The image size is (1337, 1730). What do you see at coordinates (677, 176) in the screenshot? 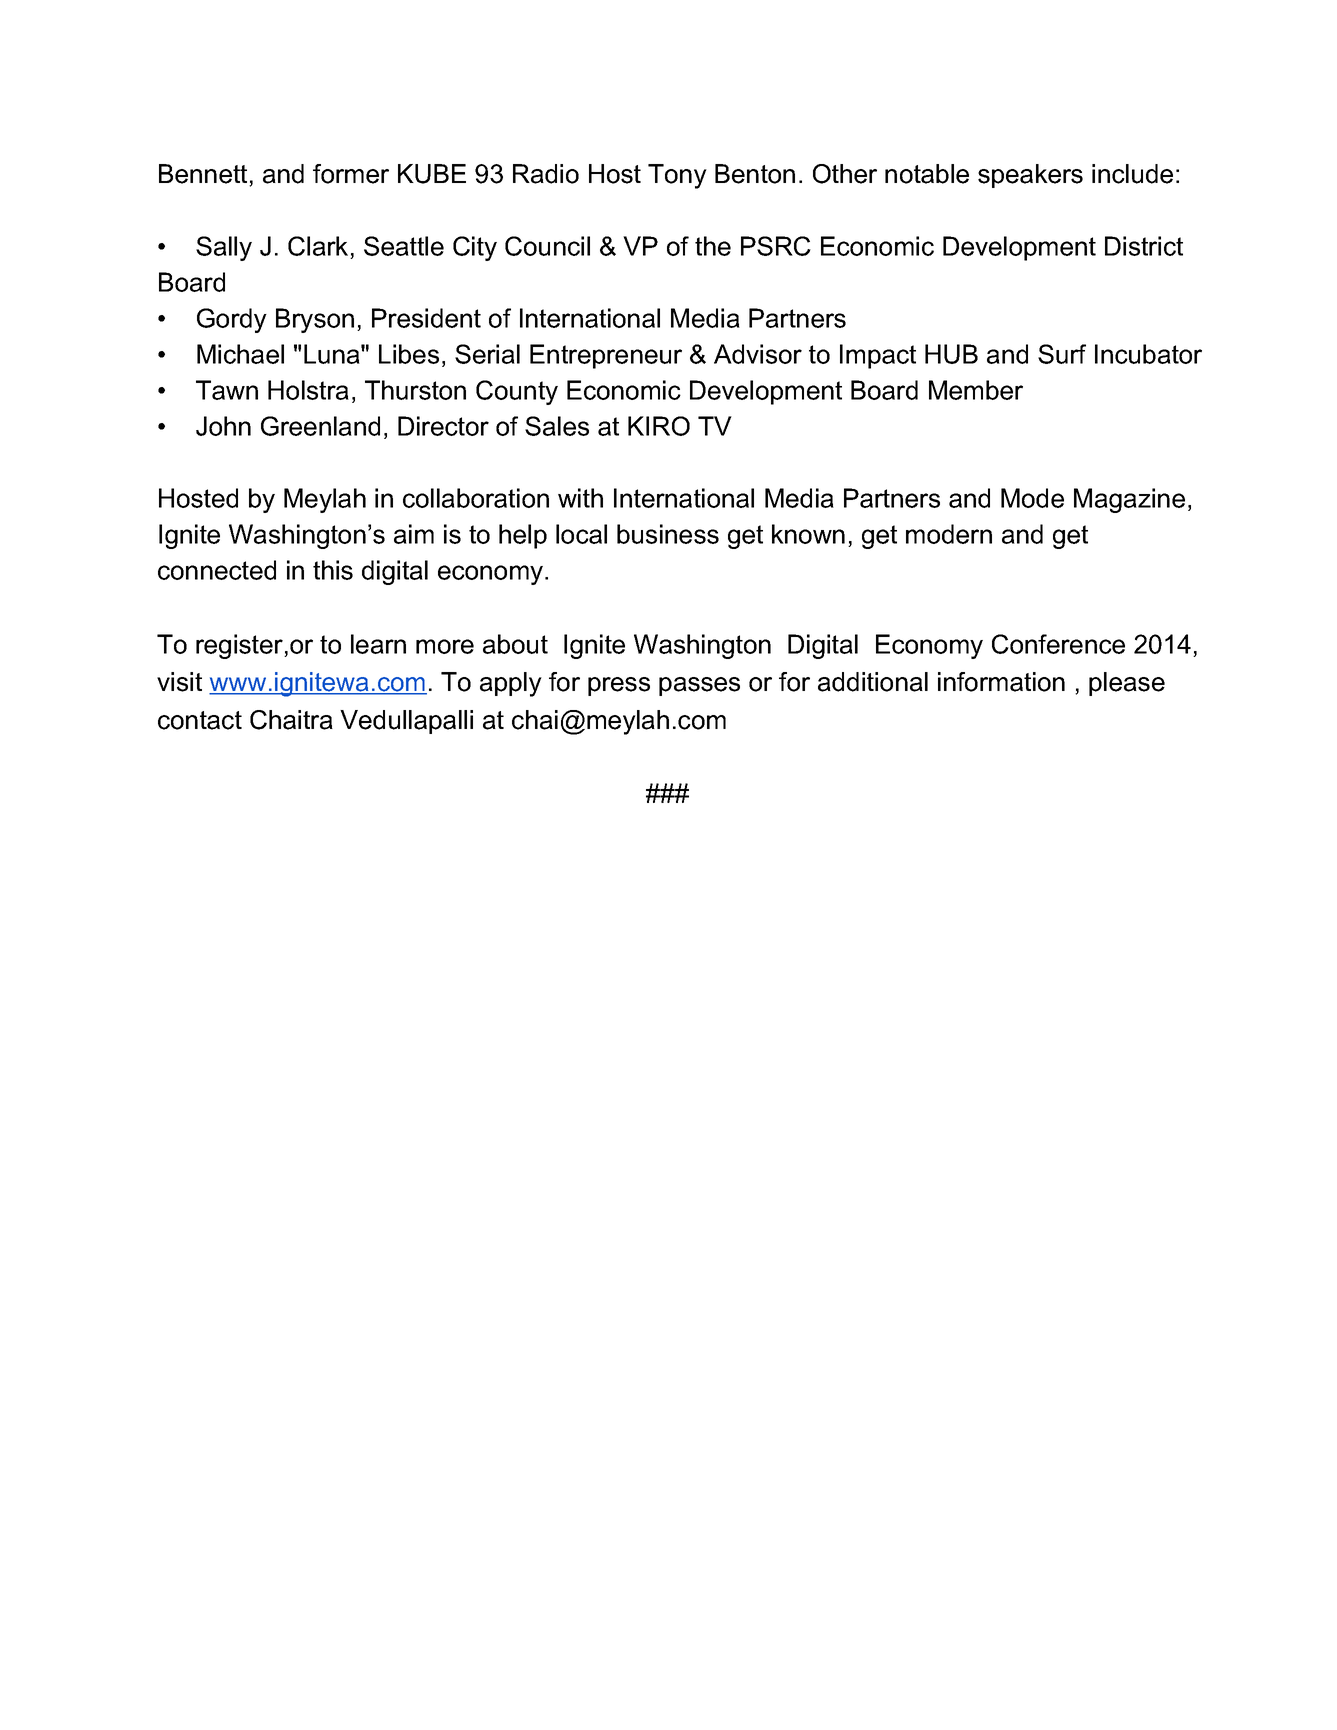
I see `Tony` at bounding box center [677, 176].
